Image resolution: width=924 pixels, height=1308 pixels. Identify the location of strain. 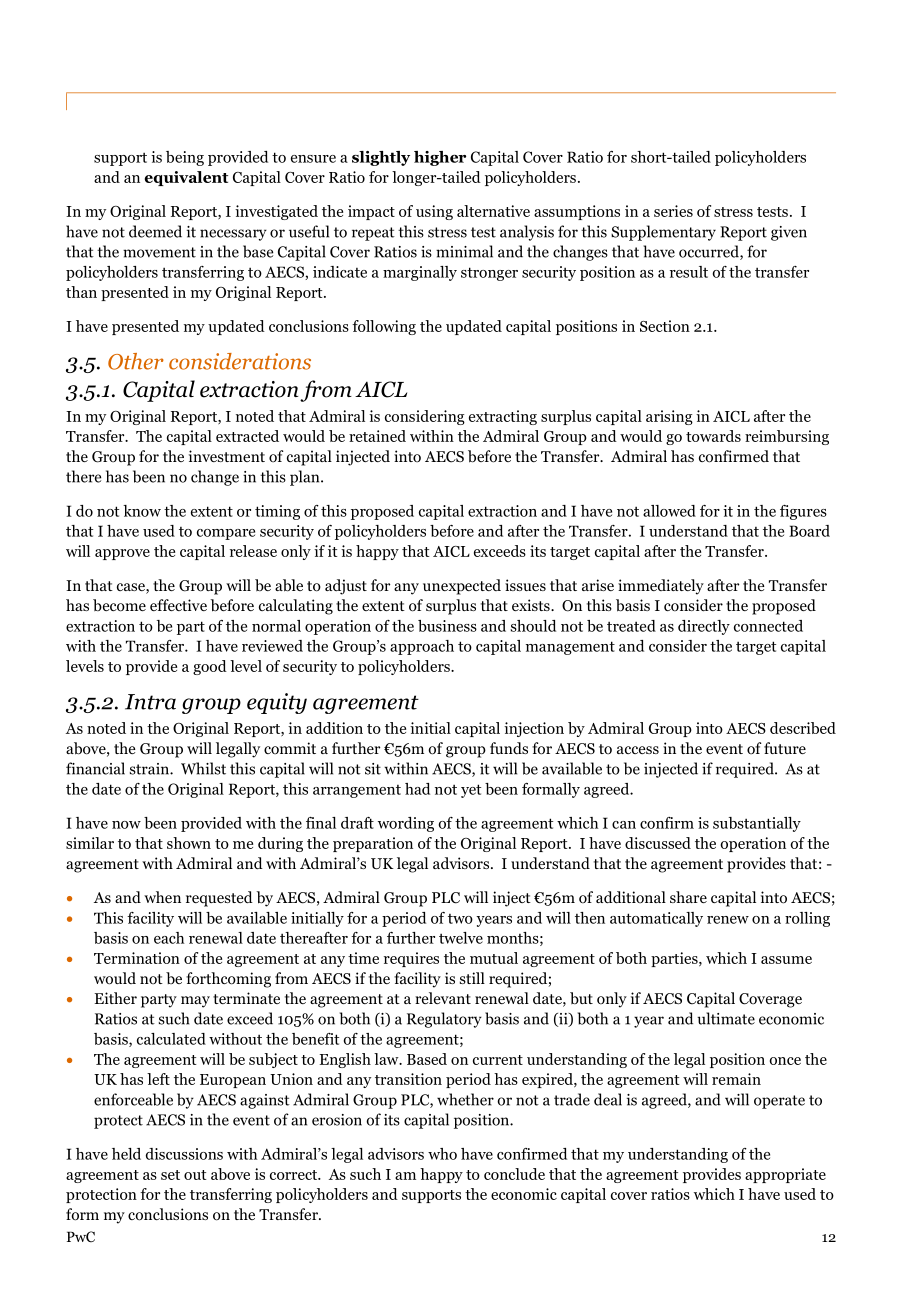
(150, 769).
